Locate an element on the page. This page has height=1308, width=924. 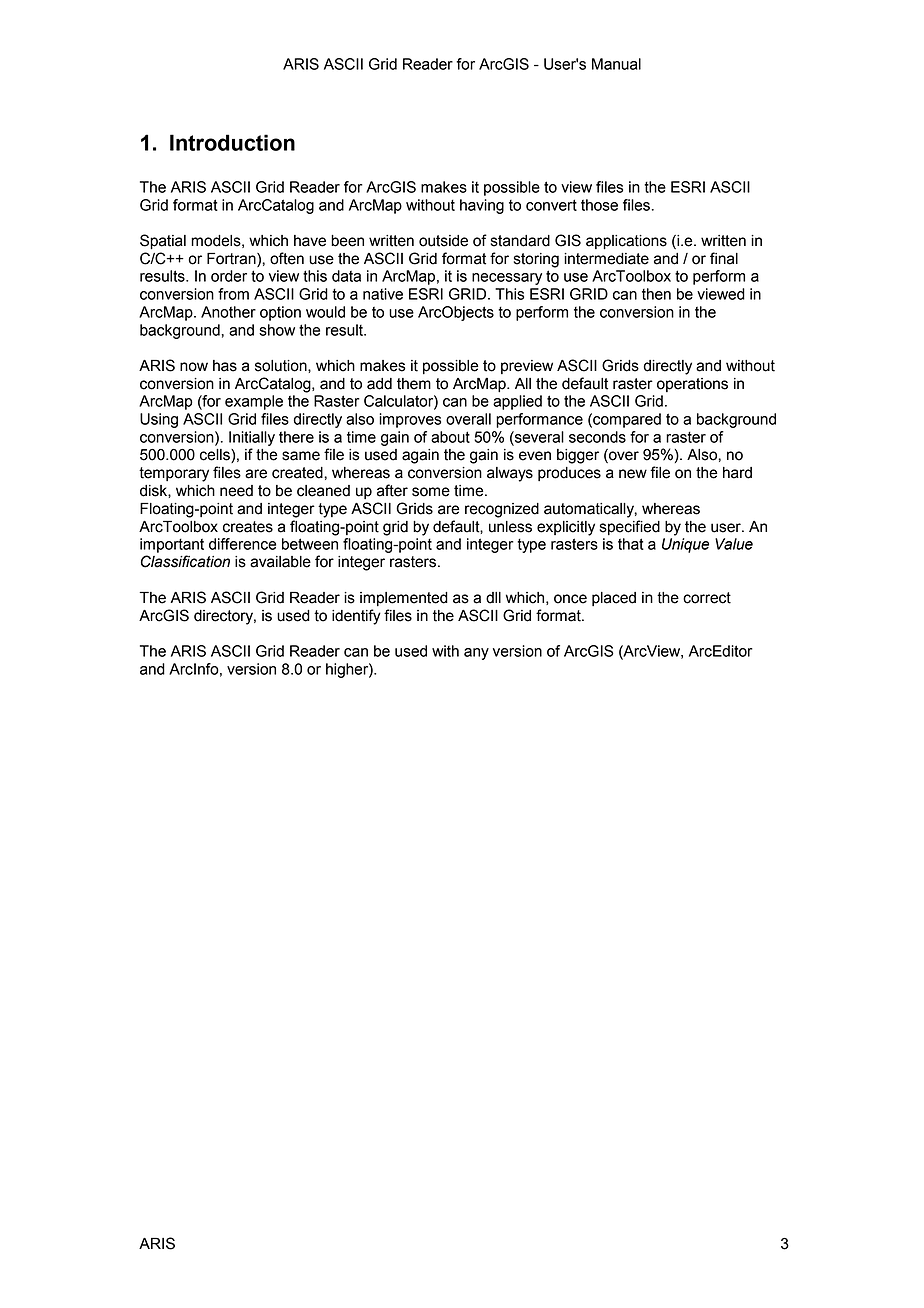
then is located at coordinates (656, 294).
